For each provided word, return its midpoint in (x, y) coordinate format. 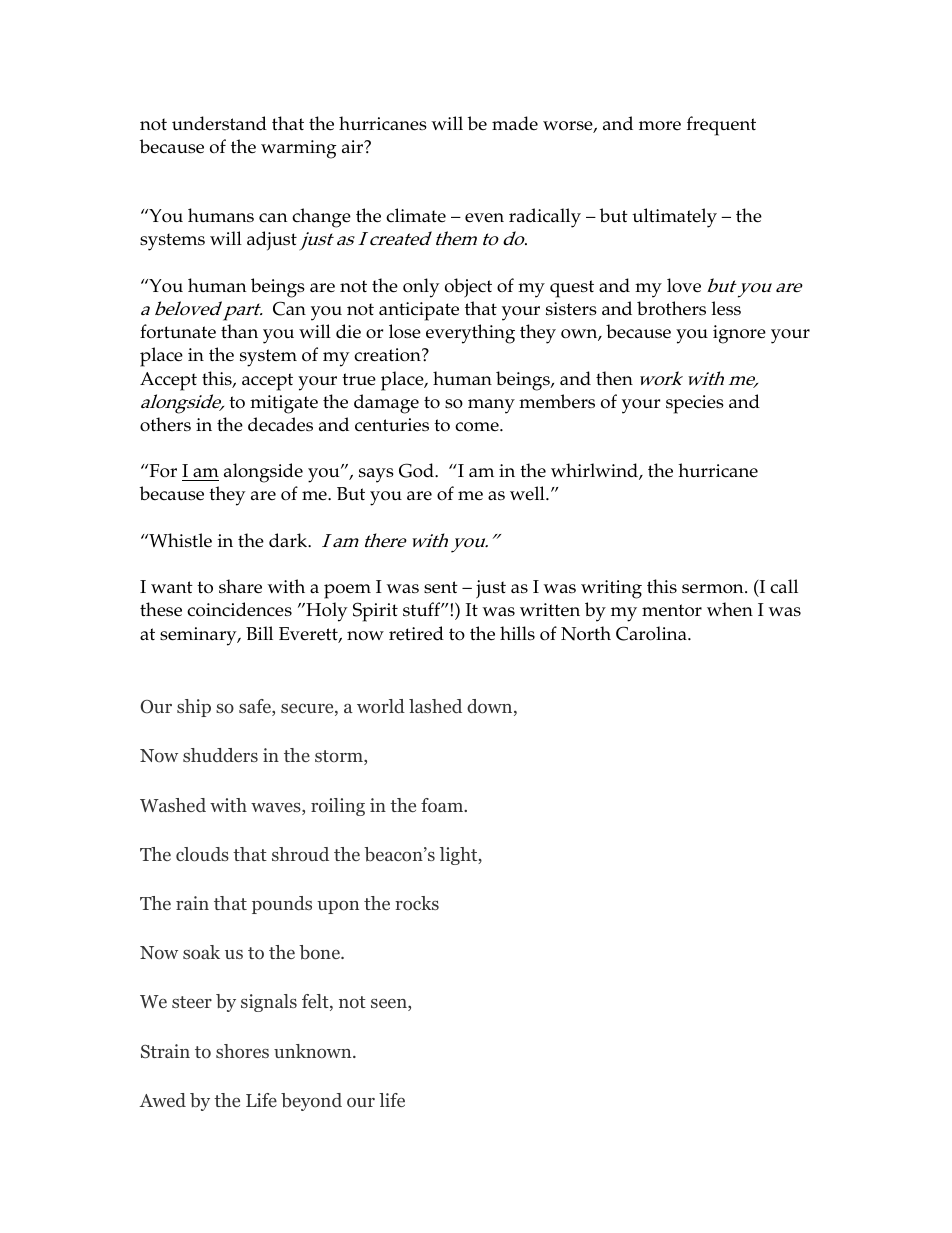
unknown (314, 1051)
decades (280, 424)
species (695, 404)
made (515, 123)
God (417, 470)
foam (443, 805)
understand (219, 123)
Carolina (652, 633)
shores (242, 1051)
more (660, 126)
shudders (220, 755)
